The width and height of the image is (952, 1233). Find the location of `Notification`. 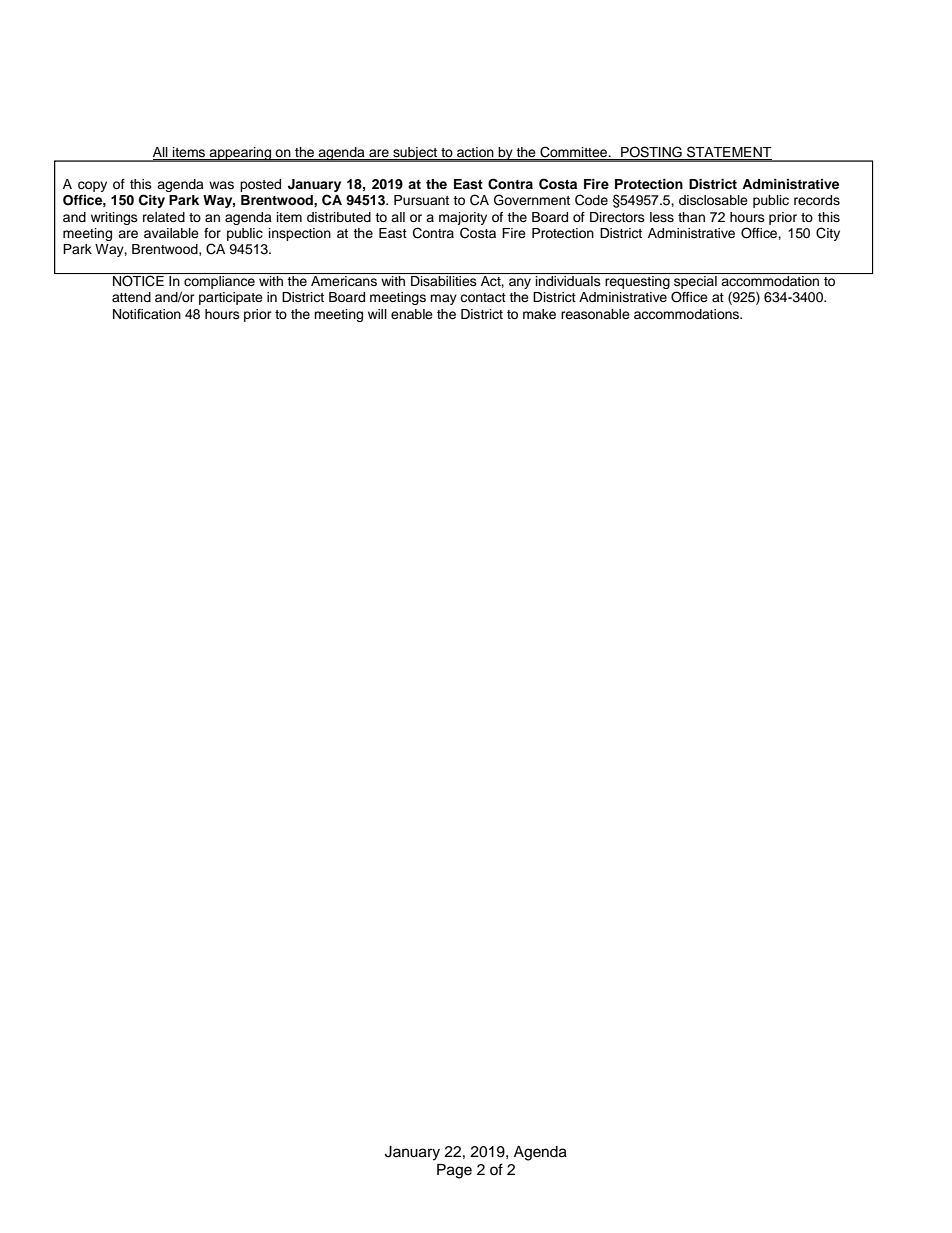

Notification is located at coordinates (147, 314).
